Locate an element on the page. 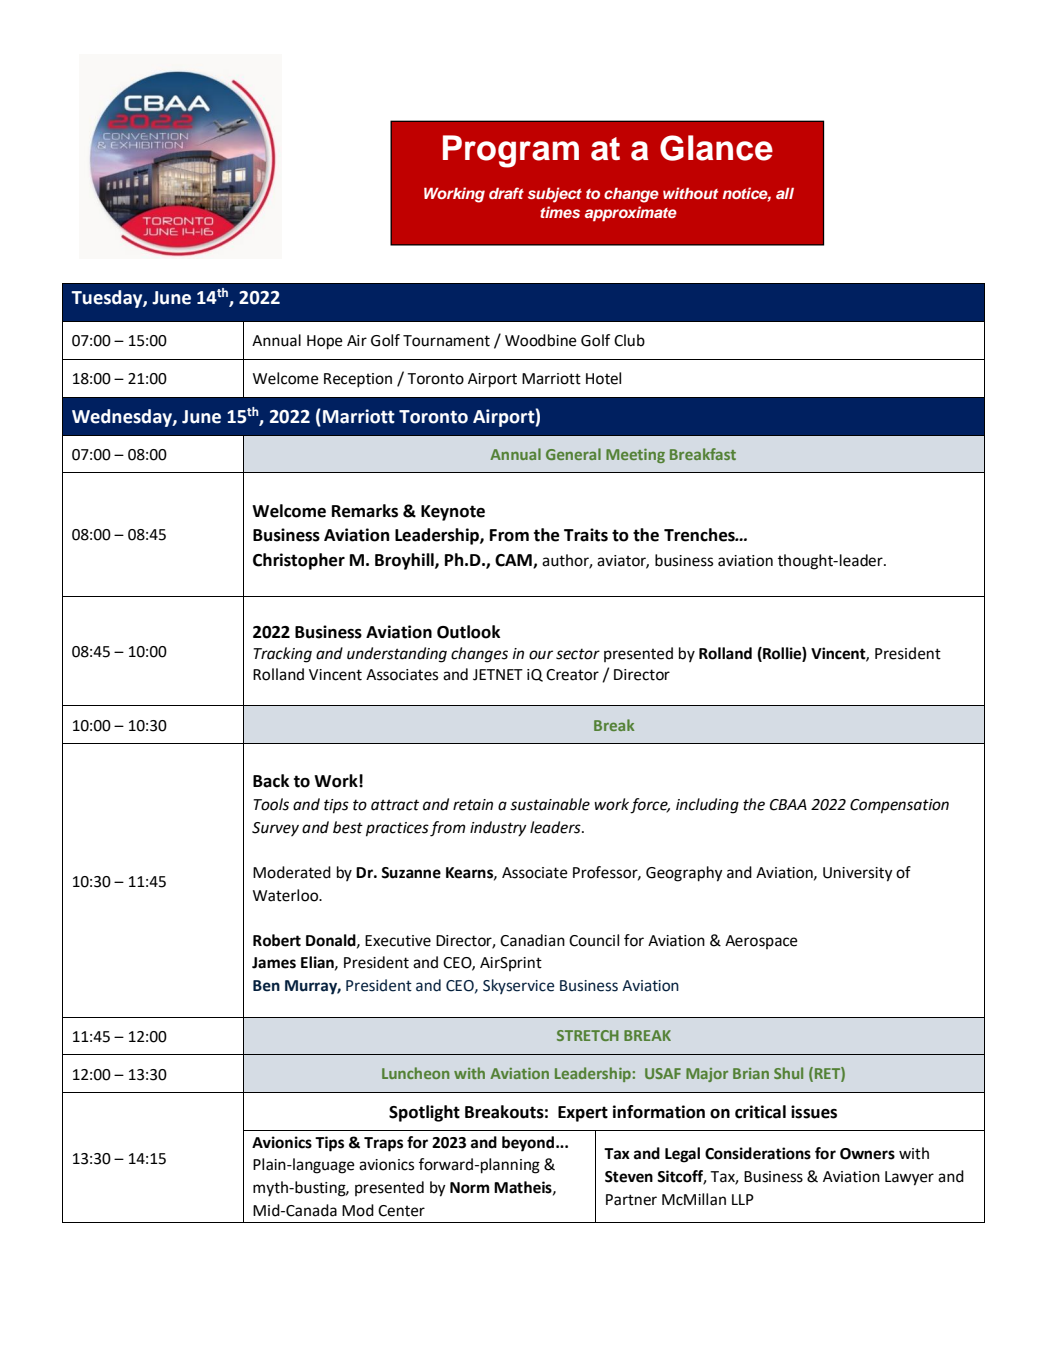  draft is located at coordinates (506, 193).
